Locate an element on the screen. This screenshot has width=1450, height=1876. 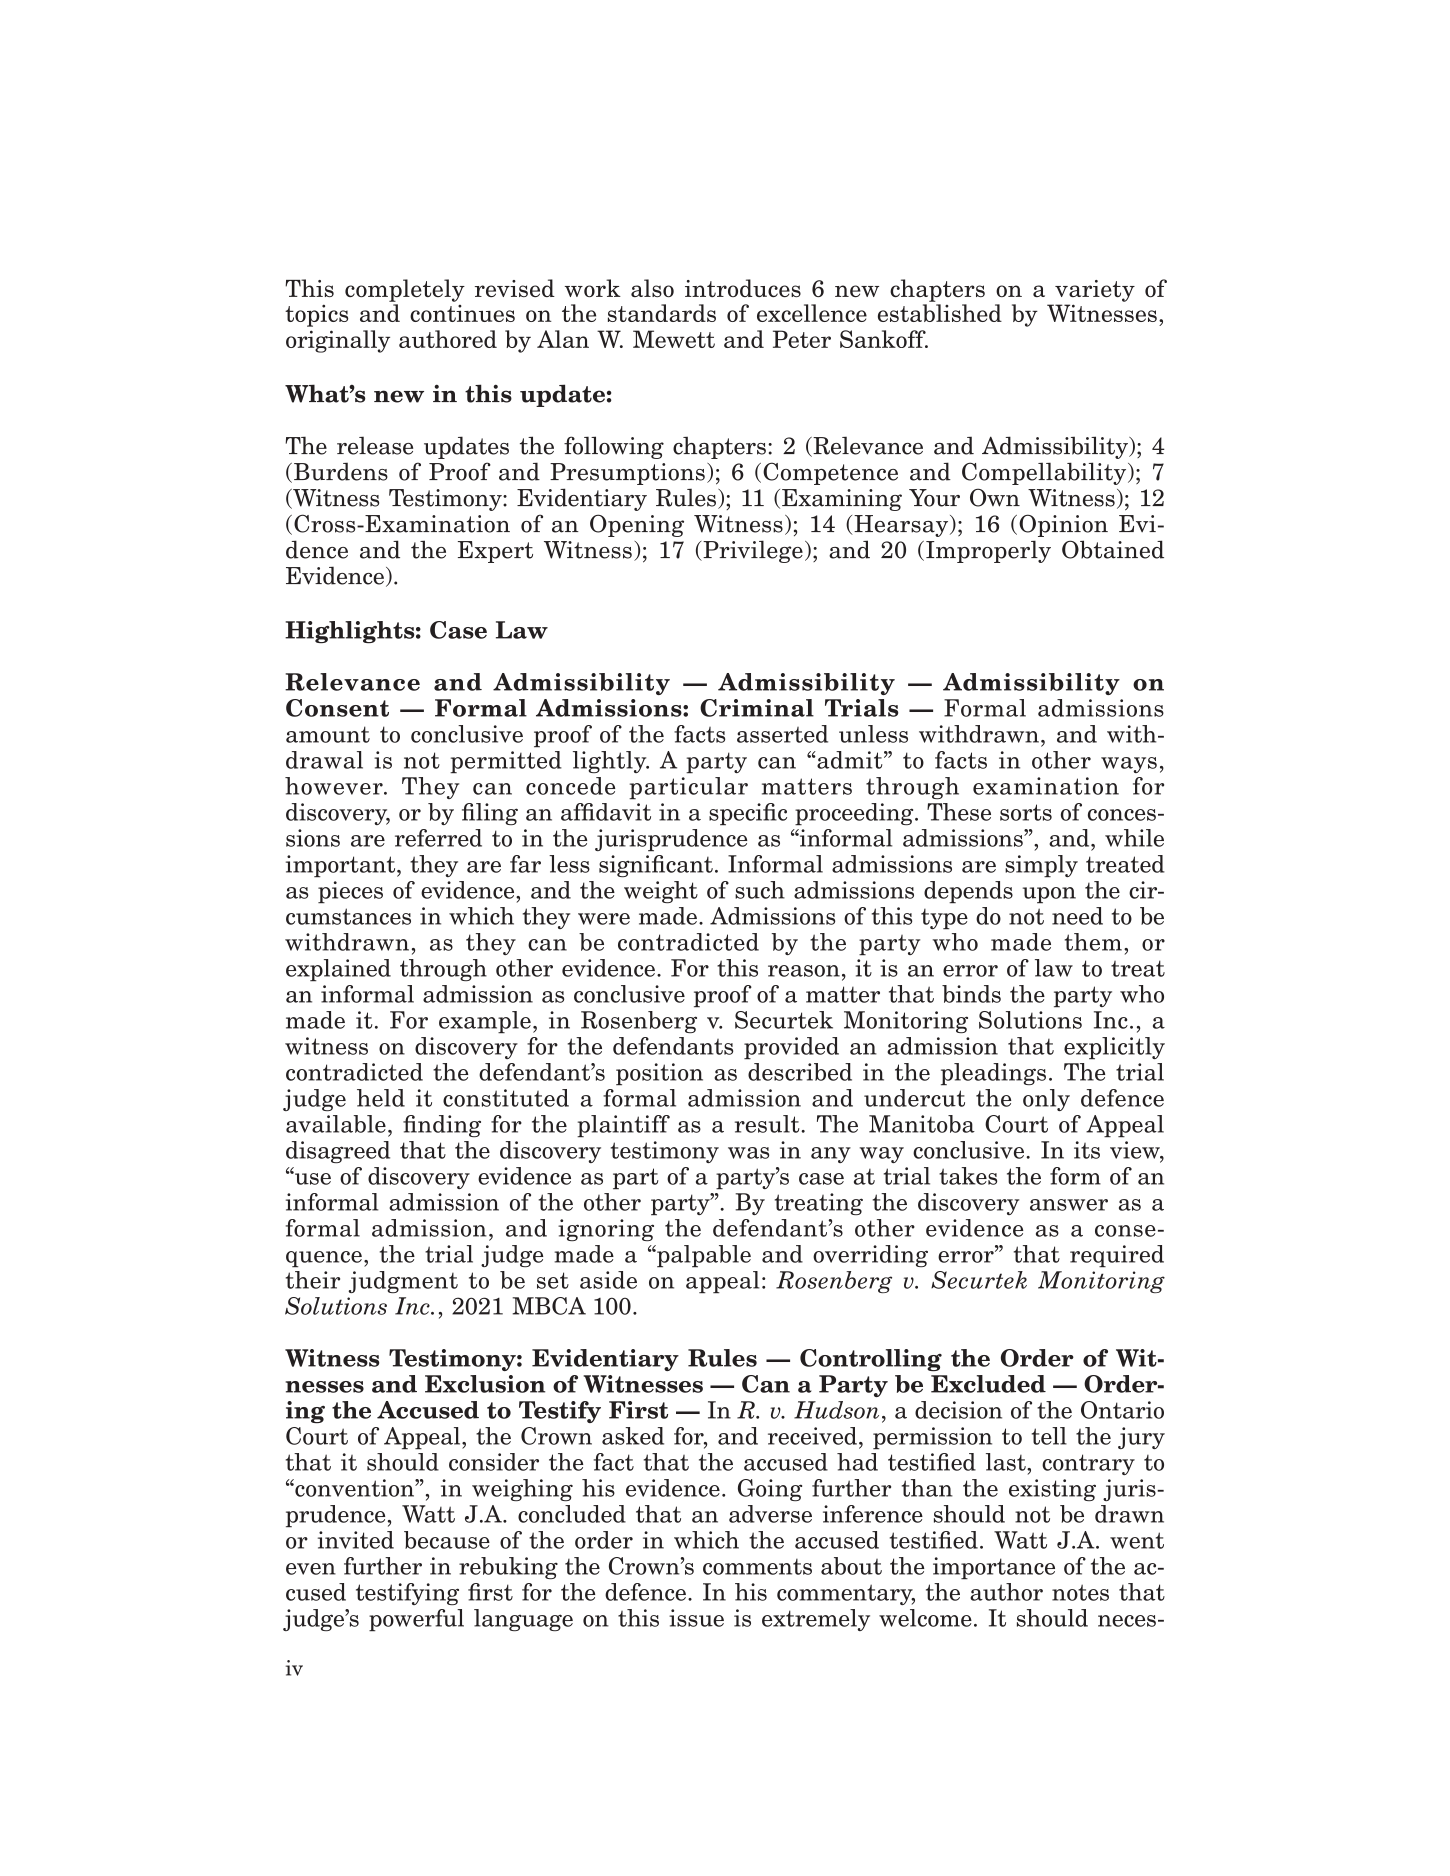
Criminal is located at coordinates (757, 708).
